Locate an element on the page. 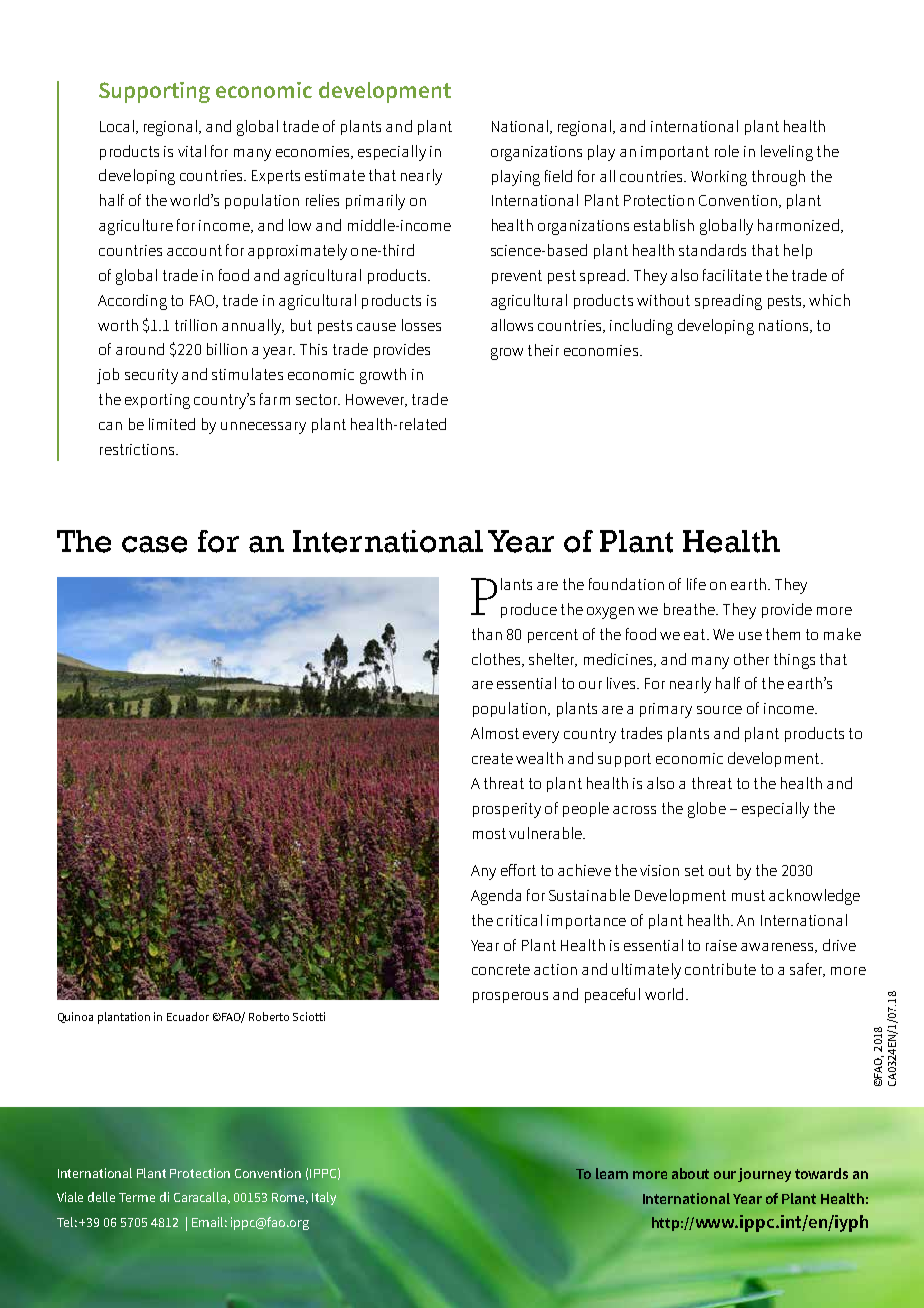 This document has width=924, height=1308. vital is located at coordinates (192, 151).
